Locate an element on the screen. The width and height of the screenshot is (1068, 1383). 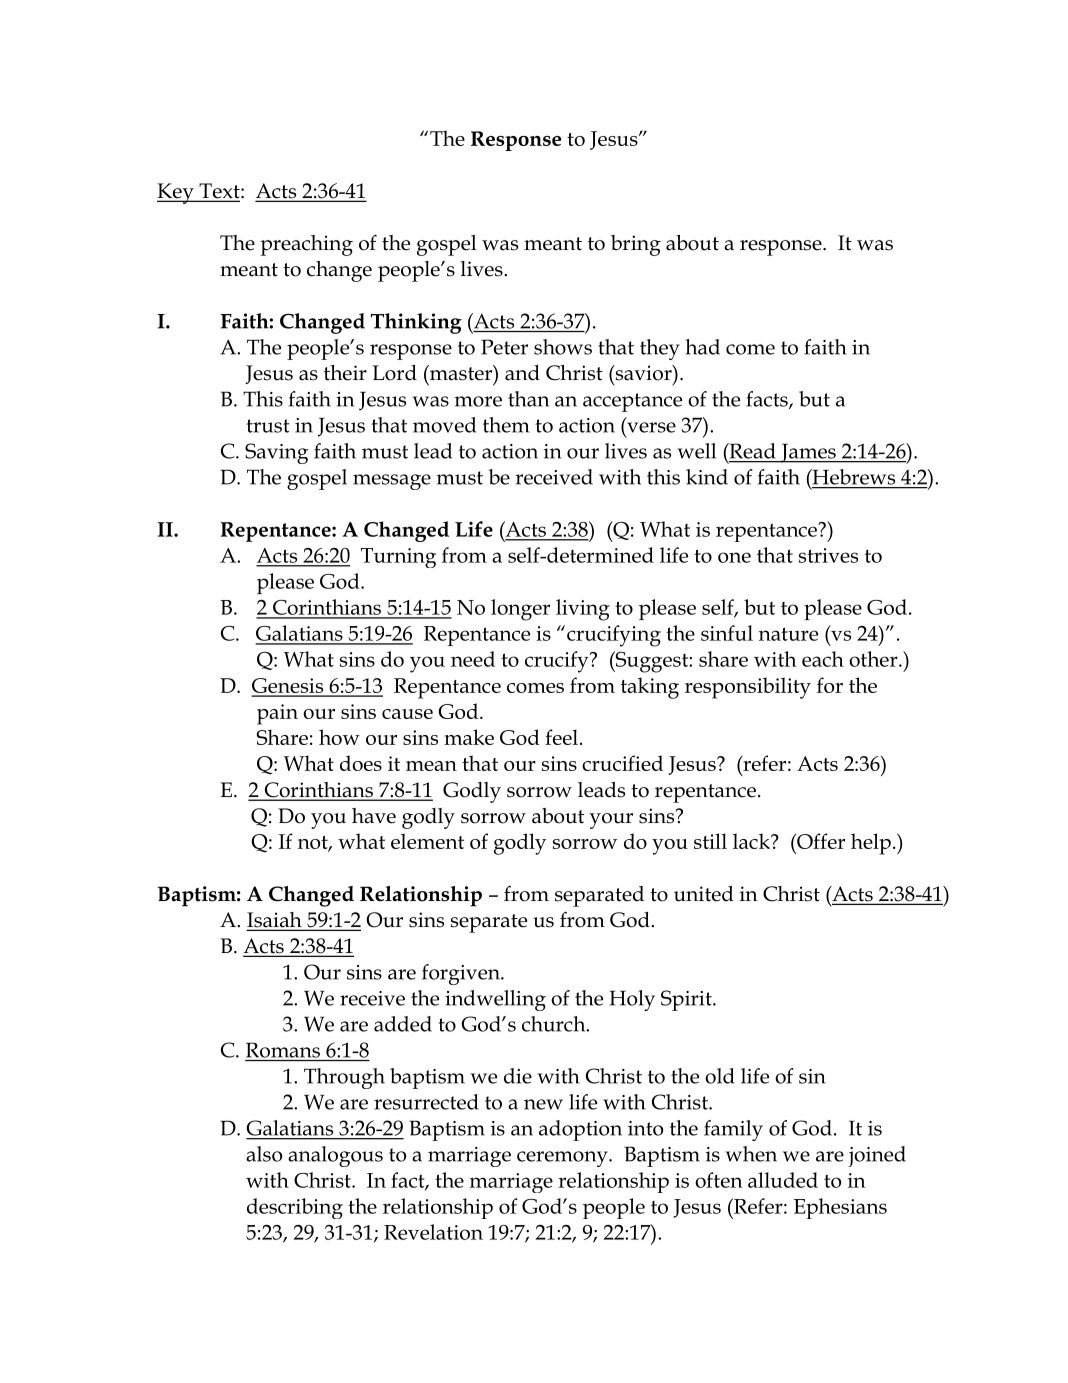
feel is located at coordinates (561, 737).
